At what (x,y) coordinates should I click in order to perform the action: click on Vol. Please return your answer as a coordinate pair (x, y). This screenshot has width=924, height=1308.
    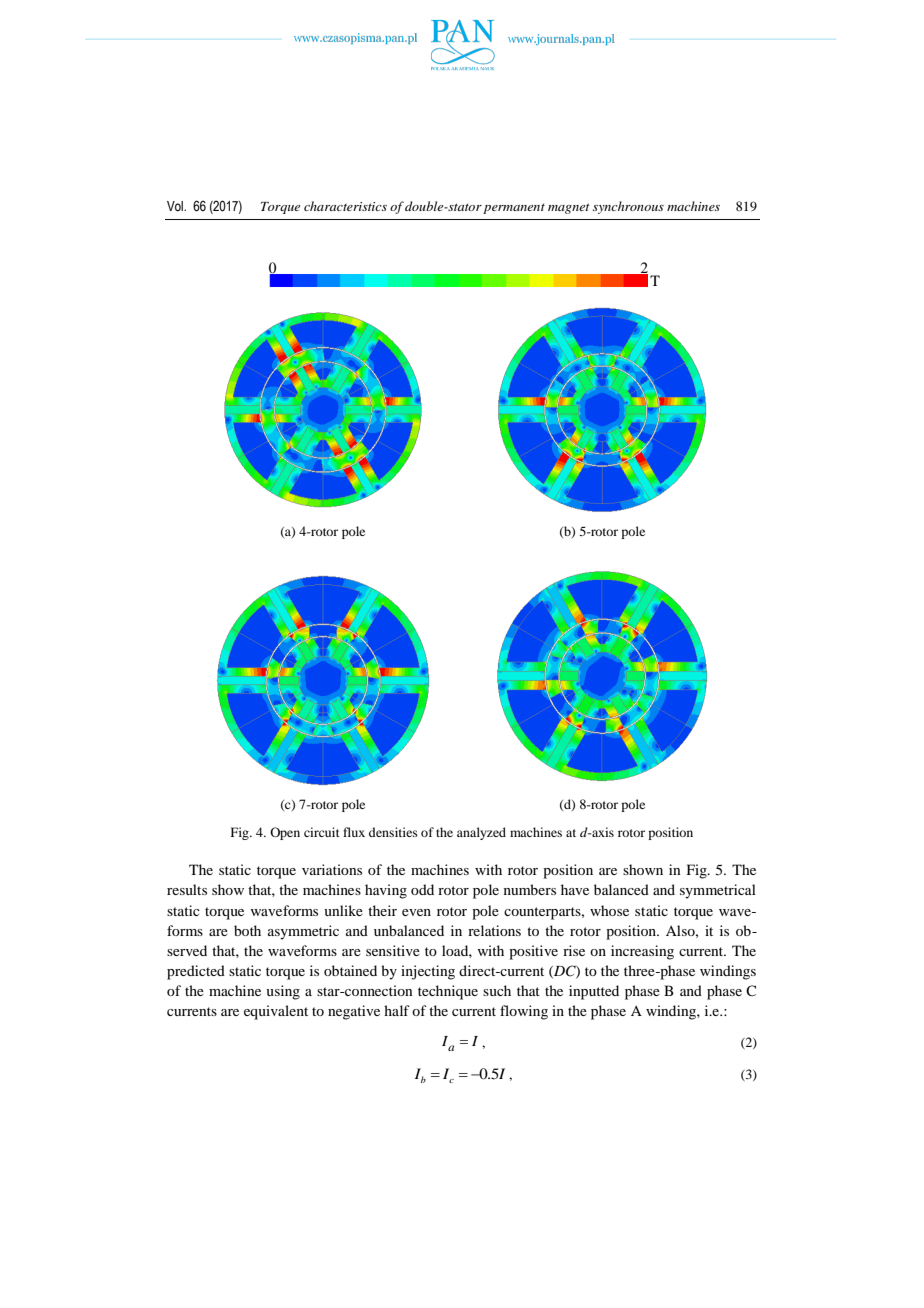
    Looking at the image, I should click on (176, 206).
